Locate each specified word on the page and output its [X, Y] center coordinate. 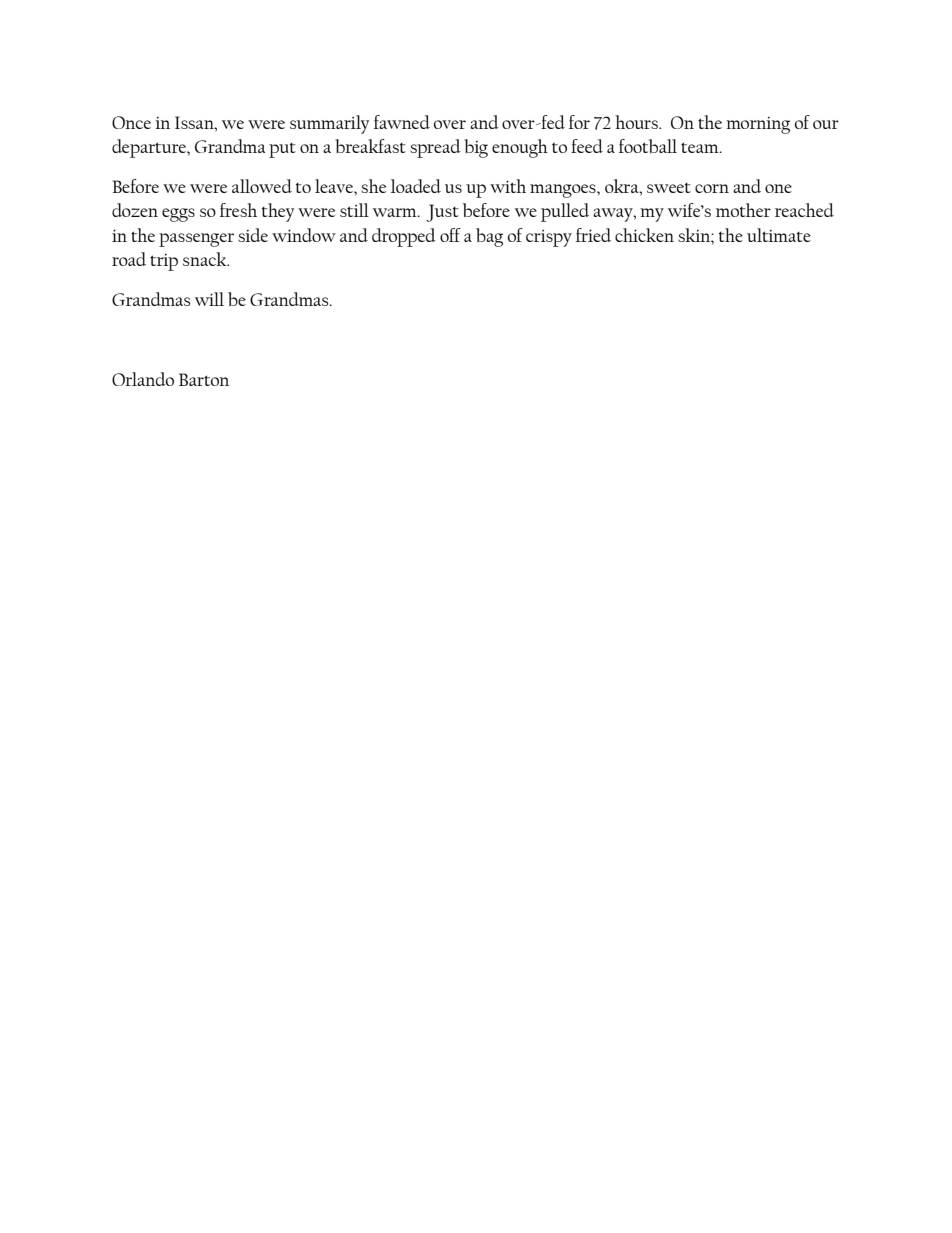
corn [712, 188]
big [476, 148]
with [508, 186]
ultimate [779, 235]
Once [131, 122]
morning [758, 125]
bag [489, 237]
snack [206, 259]
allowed [262, 186]
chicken [644, 235]
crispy [549, 238]
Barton [204, 379]
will [209, 299]
